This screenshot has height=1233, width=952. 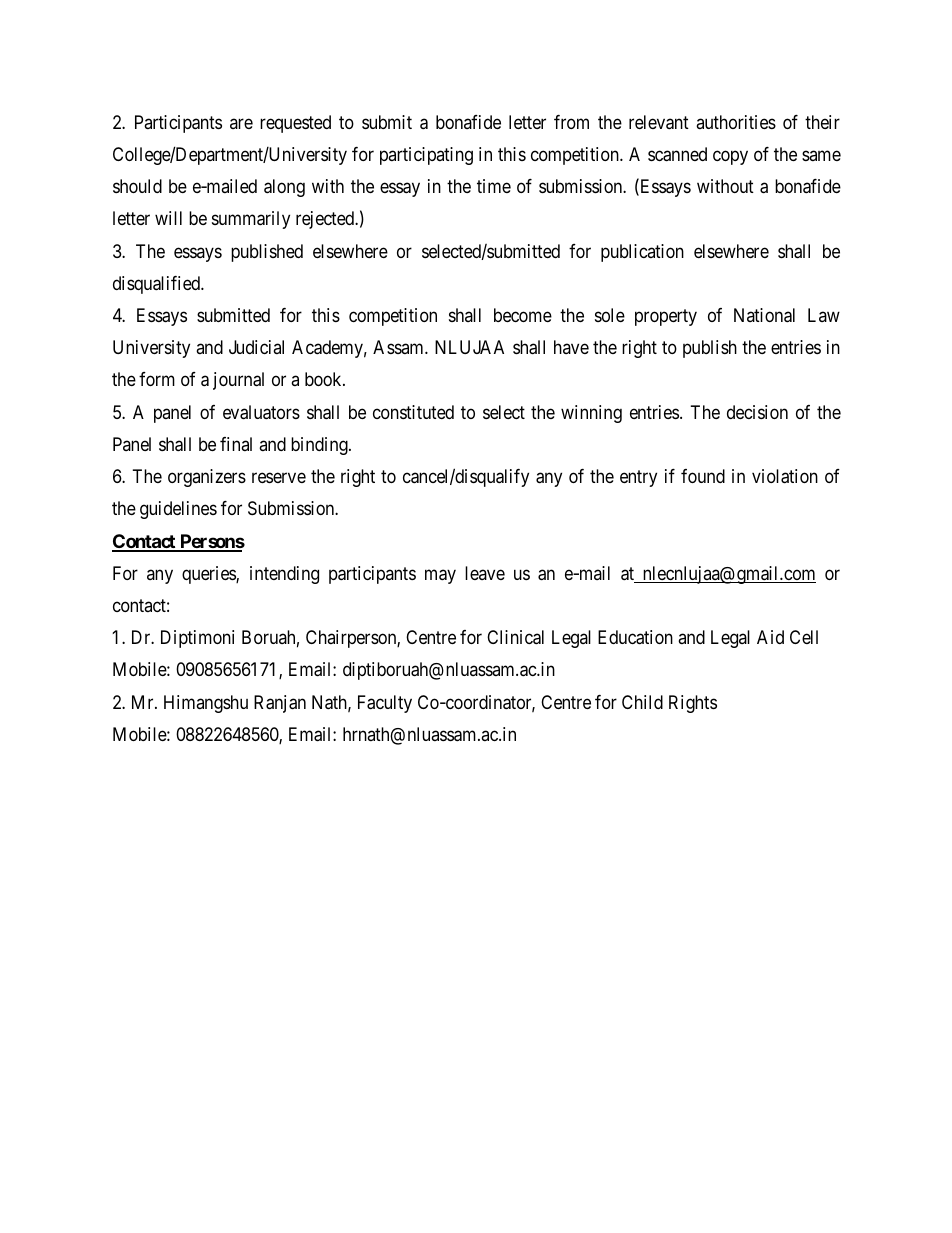 I want to click on participating, so click(x=426, y=156).
